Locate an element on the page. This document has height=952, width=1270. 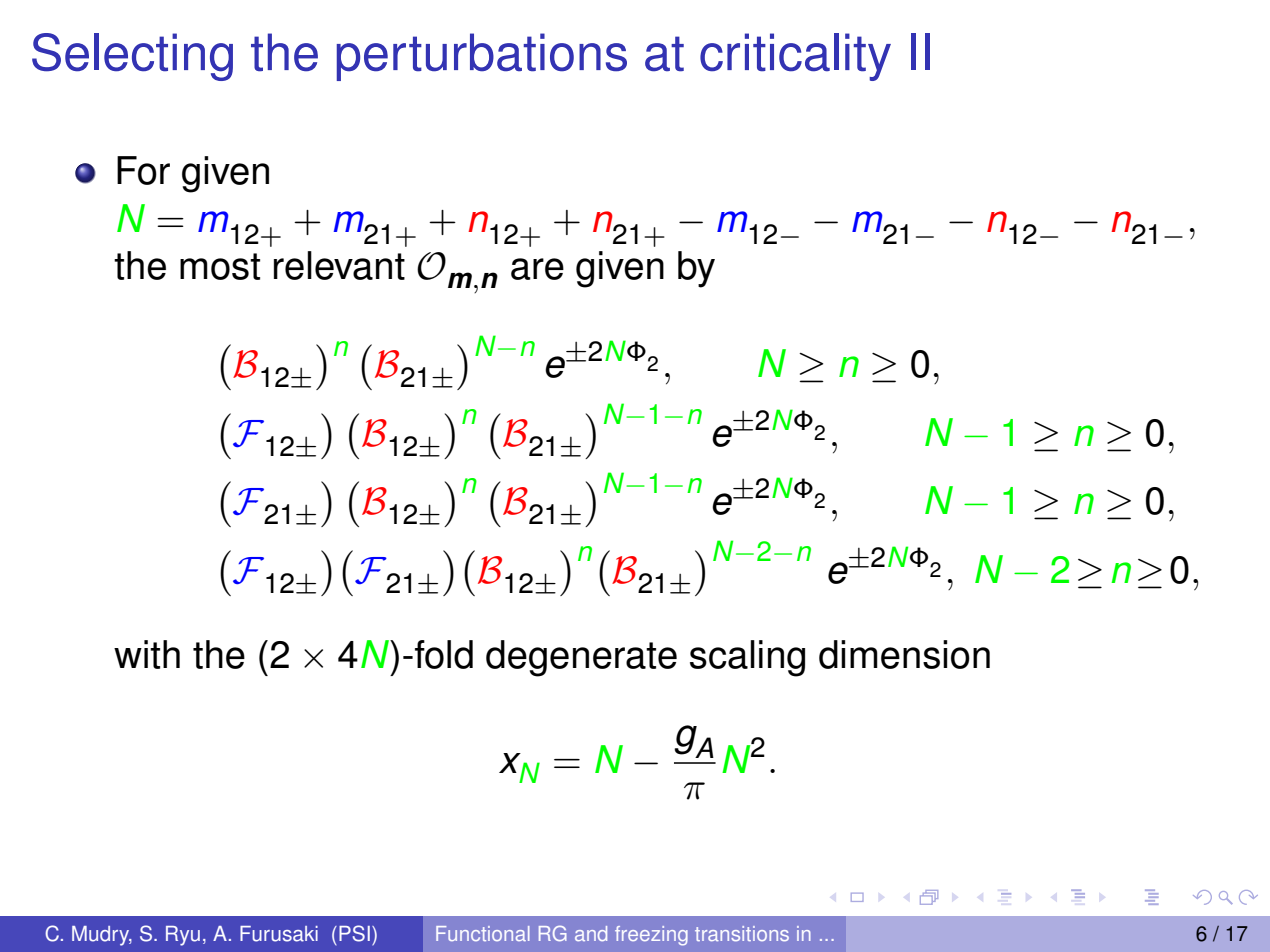
Selecting is located at coordinates (132, 57).
